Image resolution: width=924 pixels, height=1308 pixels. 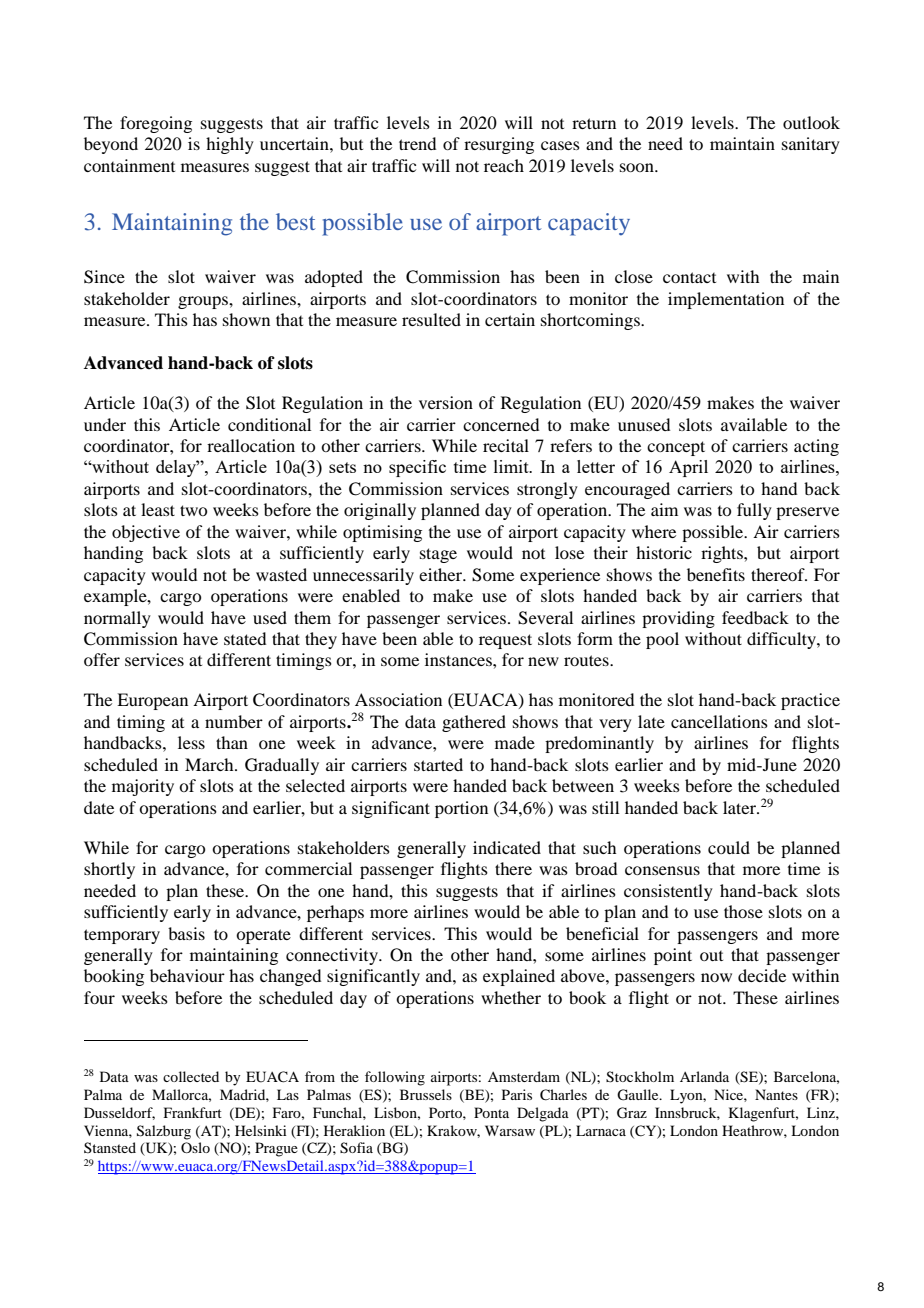 I want to click on version, so click(x=446, y=402).
